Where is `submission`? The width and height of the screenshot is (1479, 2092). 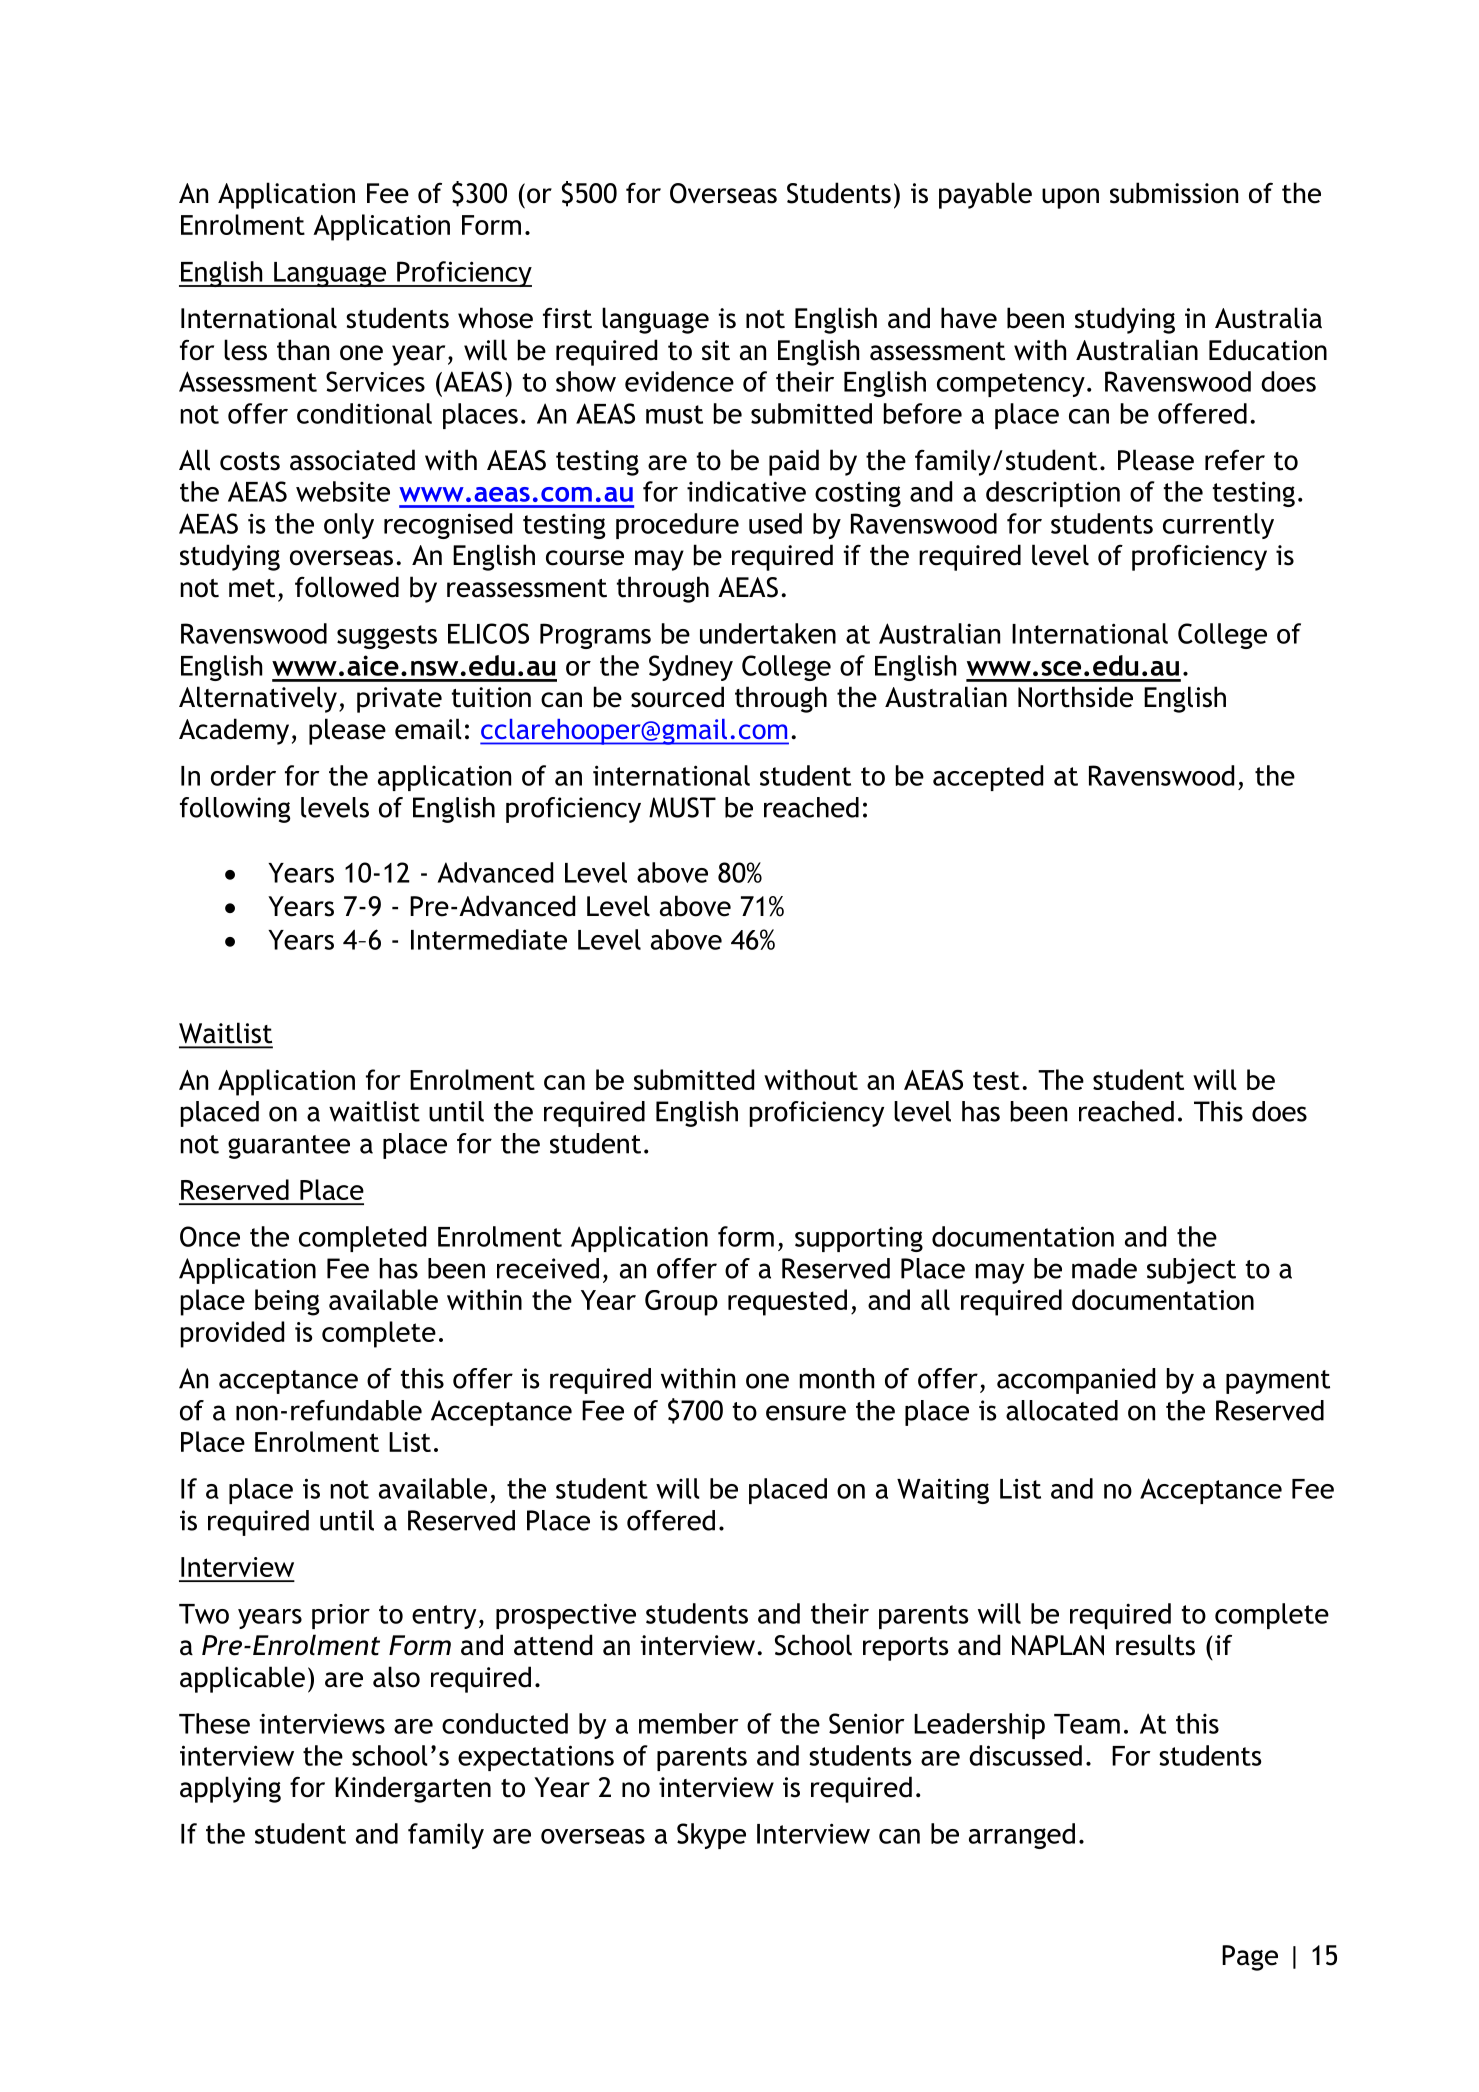
submission is located at coordinates (1174, 193).
